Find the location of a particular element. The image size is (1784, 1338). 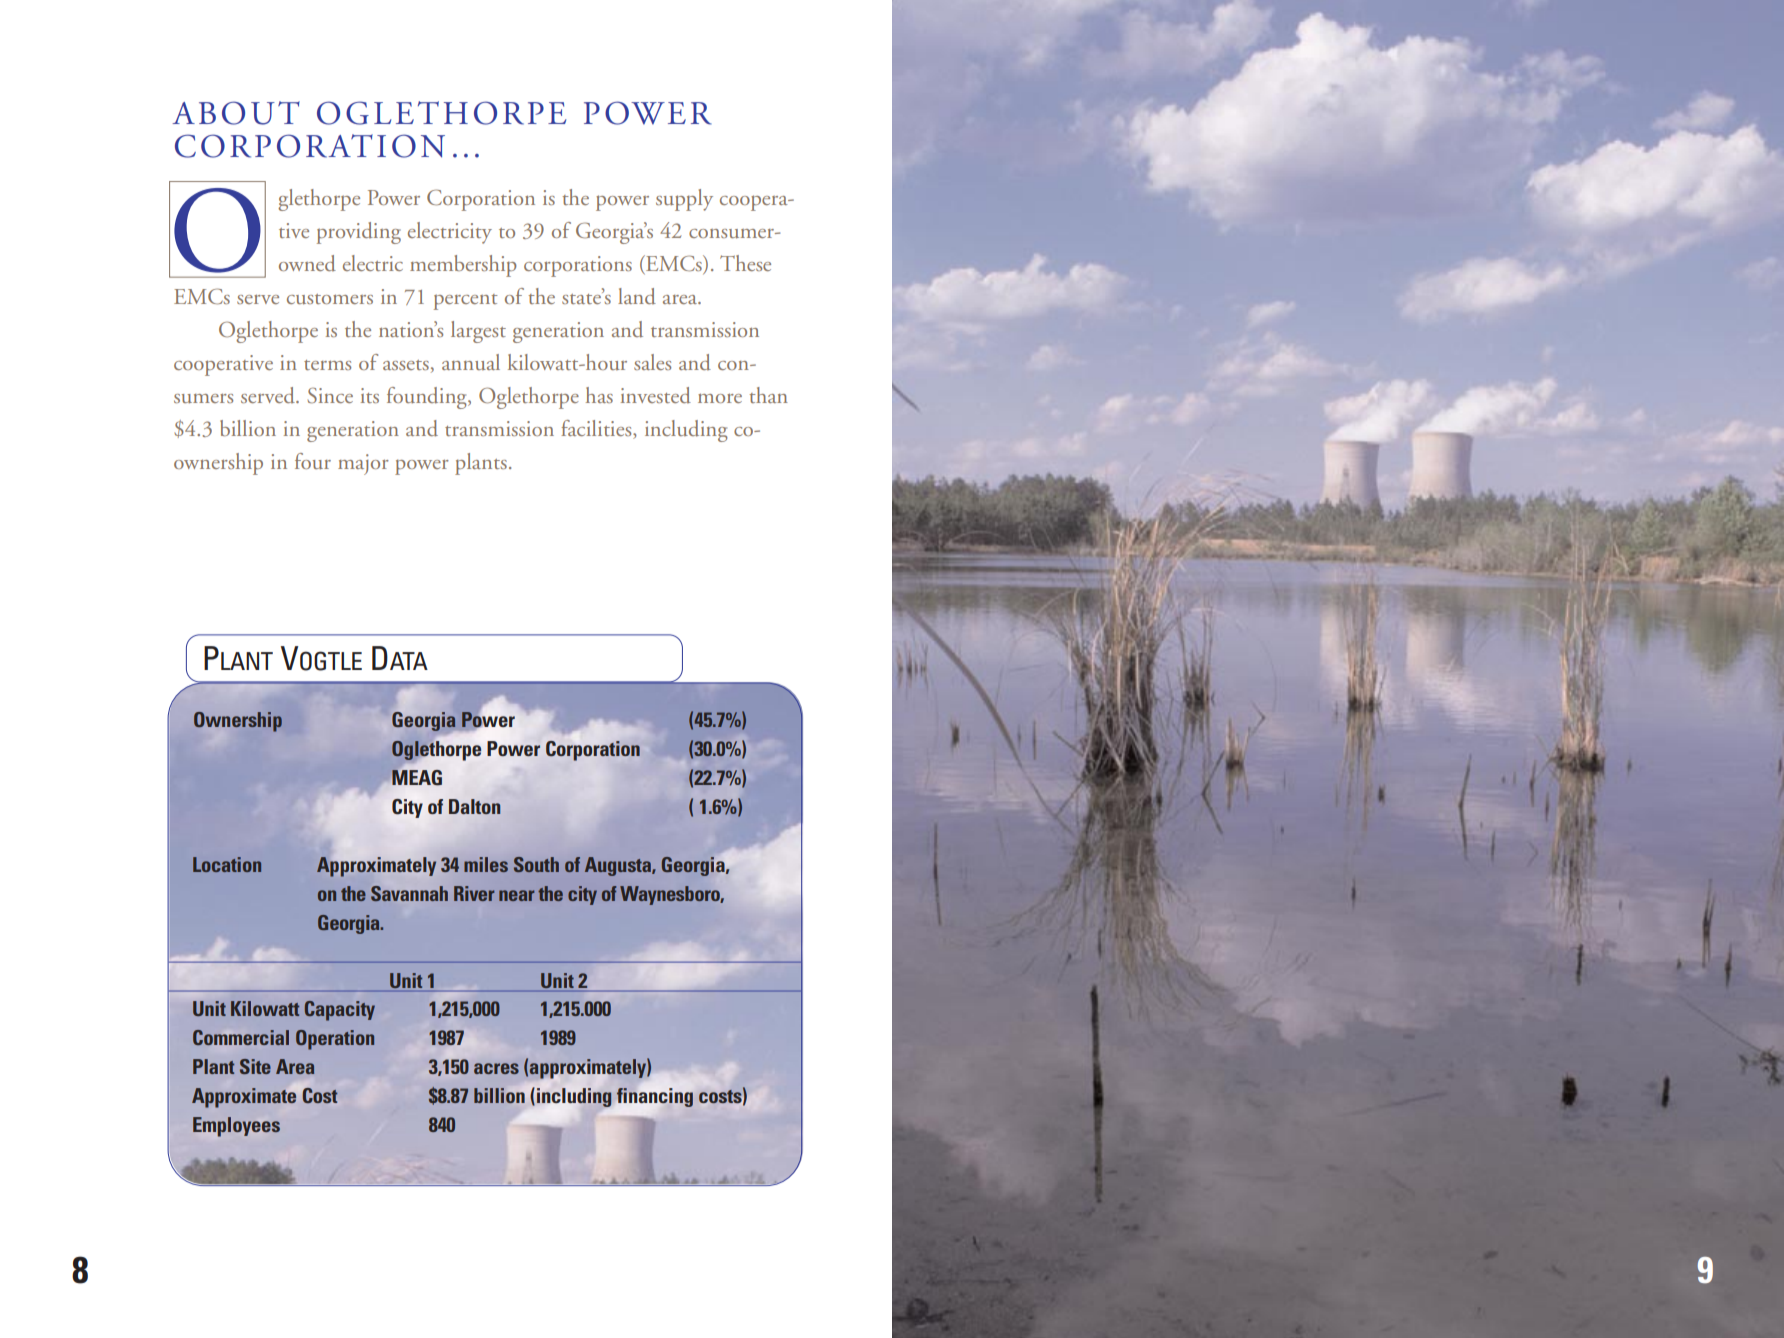

supply is located at coordinates (684, 200).
